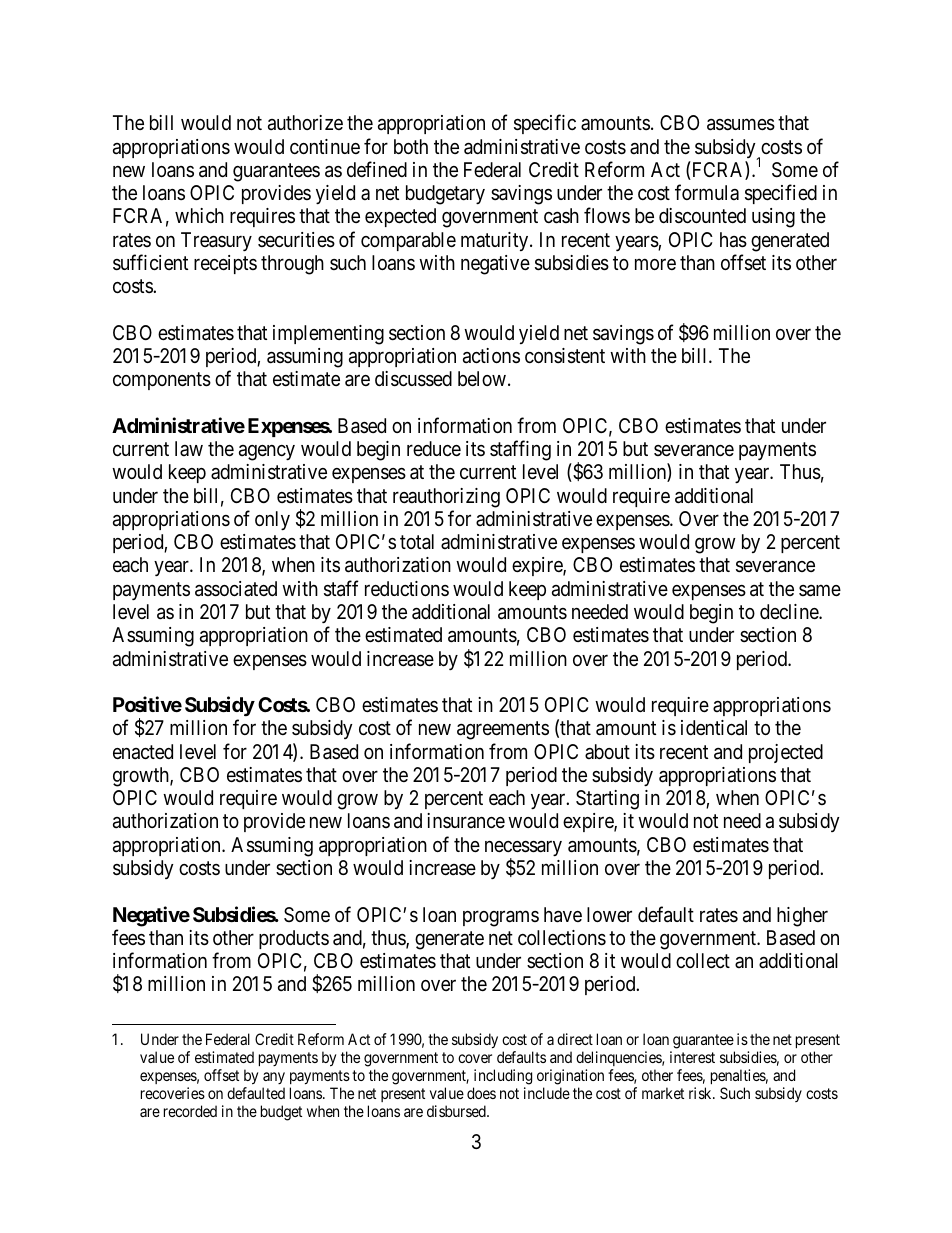 The width and height of the screenshot is (952, 1233). What do you see at coordinates (407, 588) in the screenshot?
I see `reductions` at bounding box center [407, 588].
